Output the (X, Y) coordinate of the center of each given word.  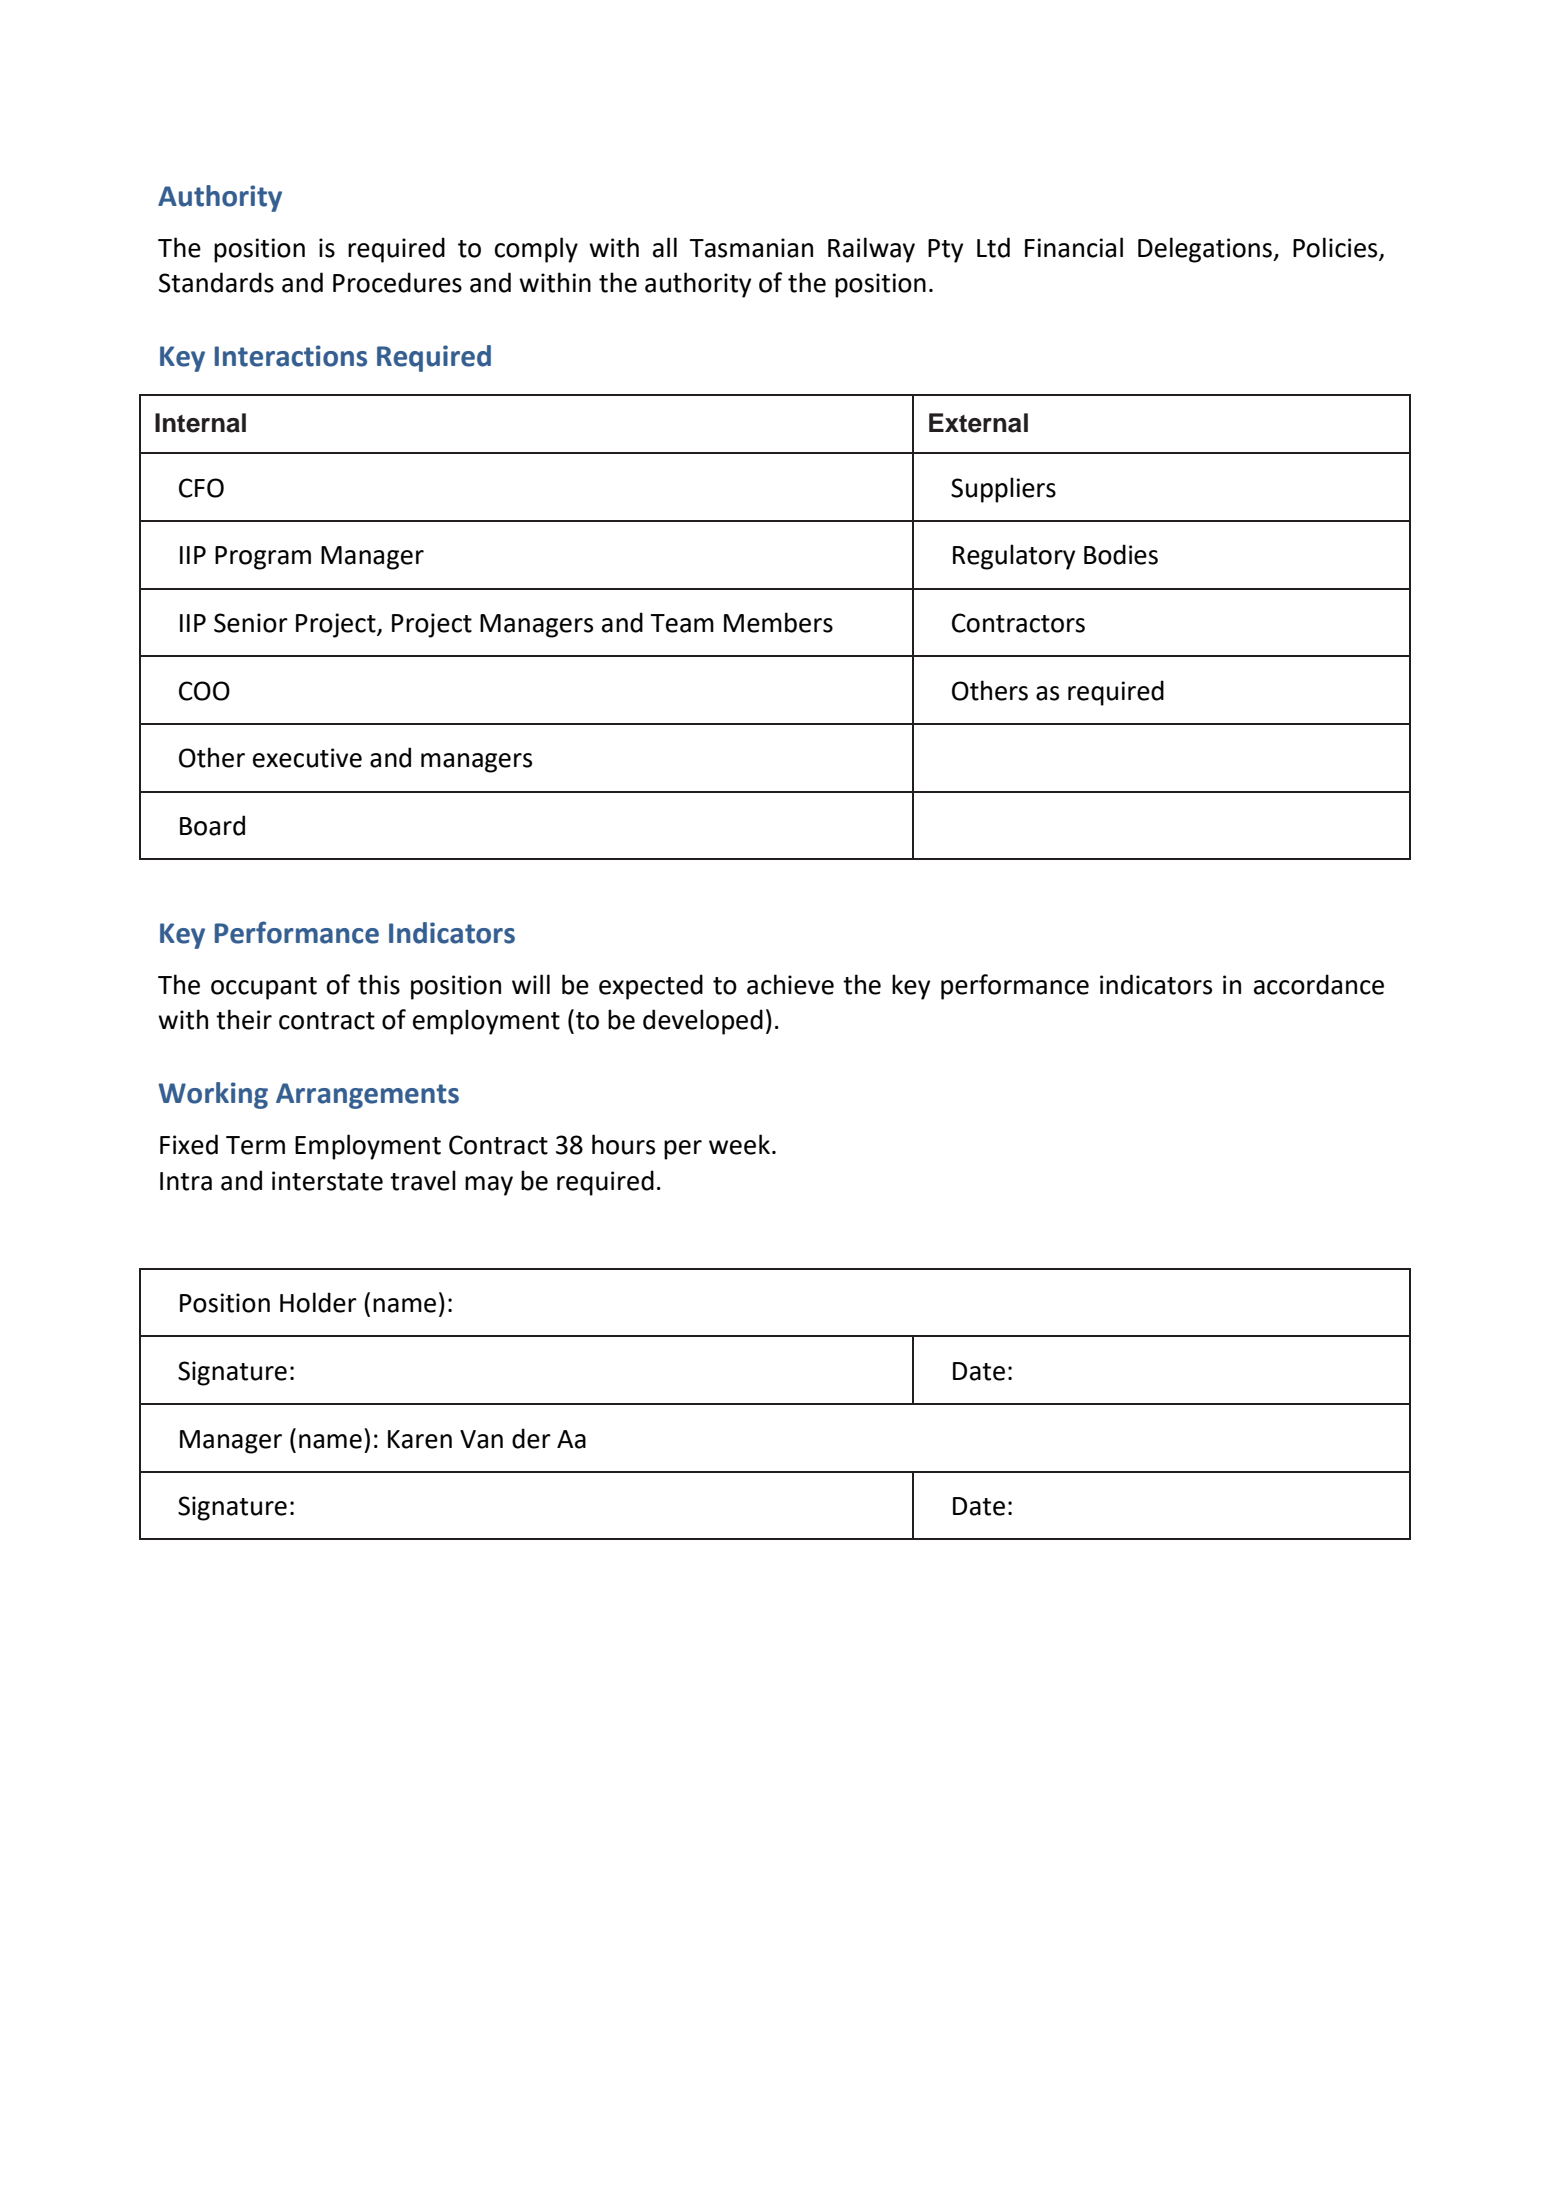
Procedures (397, 282)
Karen (420, 1439)
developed (703, 1022)
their (244, 1019)
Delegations (1206, 250)
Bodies (1121, 554)
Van (481, 1439)
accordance (1319, 984)
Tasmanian (751, 248)
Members (778, 622)
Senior (251, 623)
